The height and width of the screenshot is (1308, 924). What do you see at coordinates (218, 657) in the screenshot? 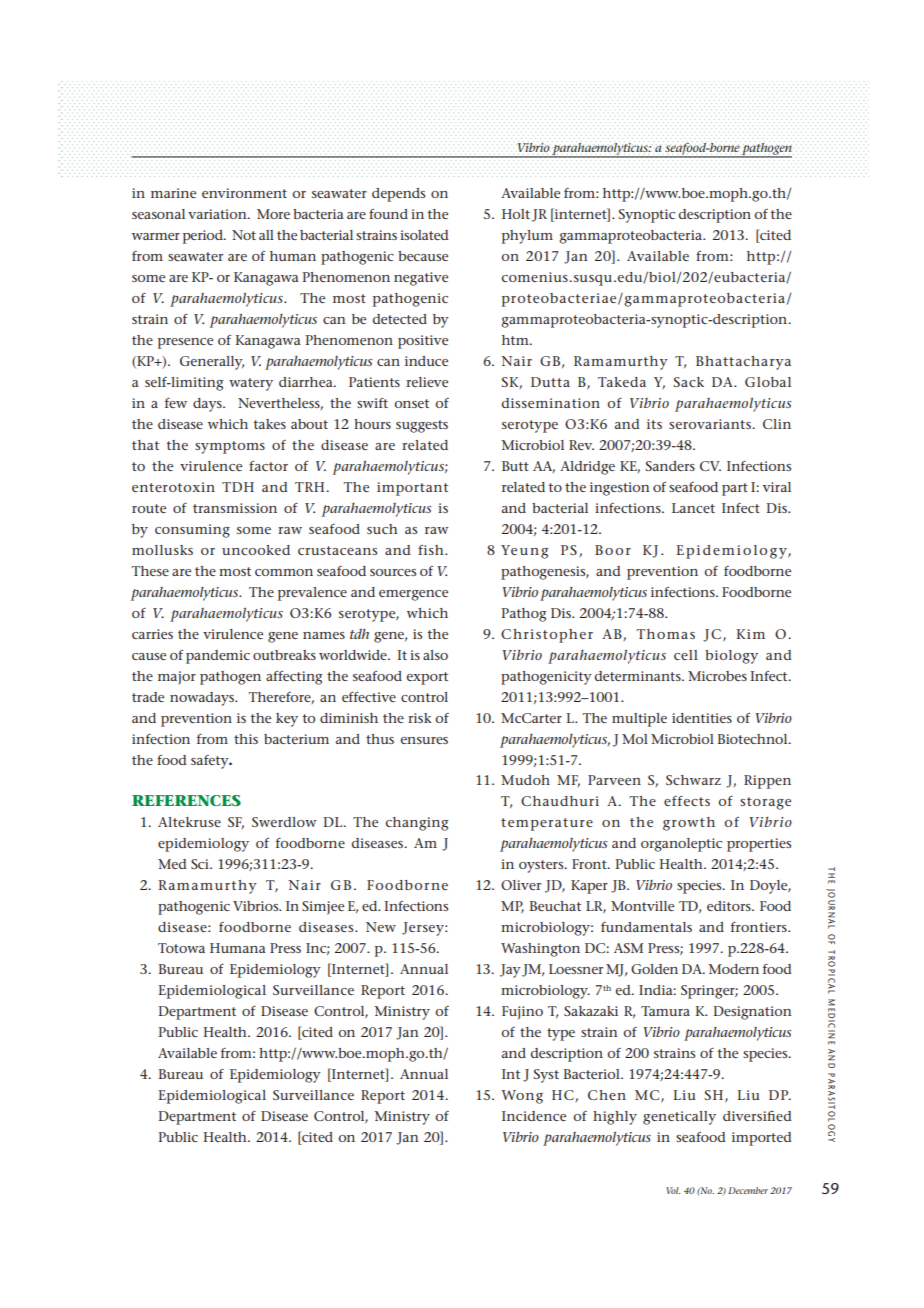
I see `pandemic` at bounding box center [218, 657].
